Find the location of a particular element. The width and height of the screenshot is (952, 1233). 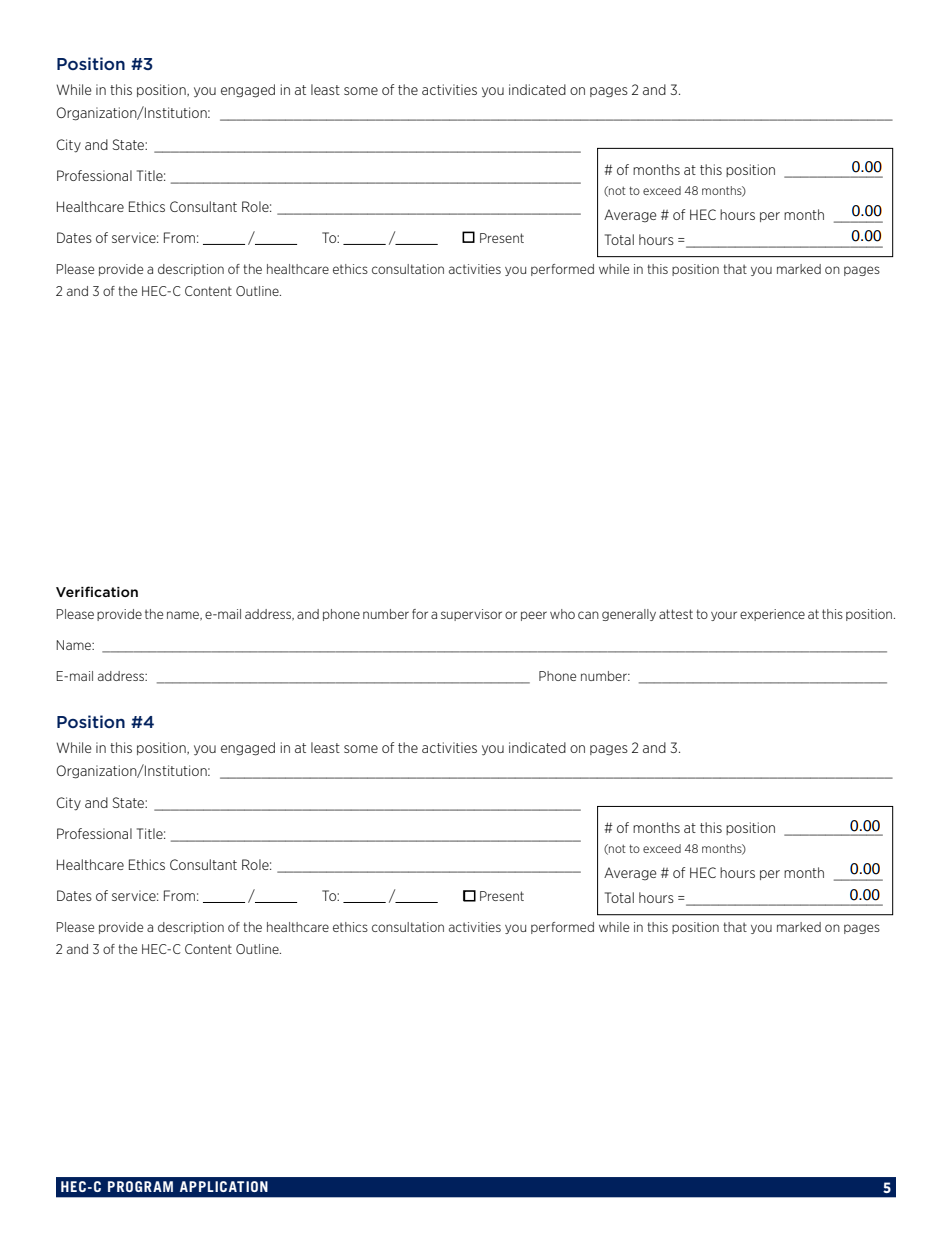

your is located at coordinates (724, 616).
